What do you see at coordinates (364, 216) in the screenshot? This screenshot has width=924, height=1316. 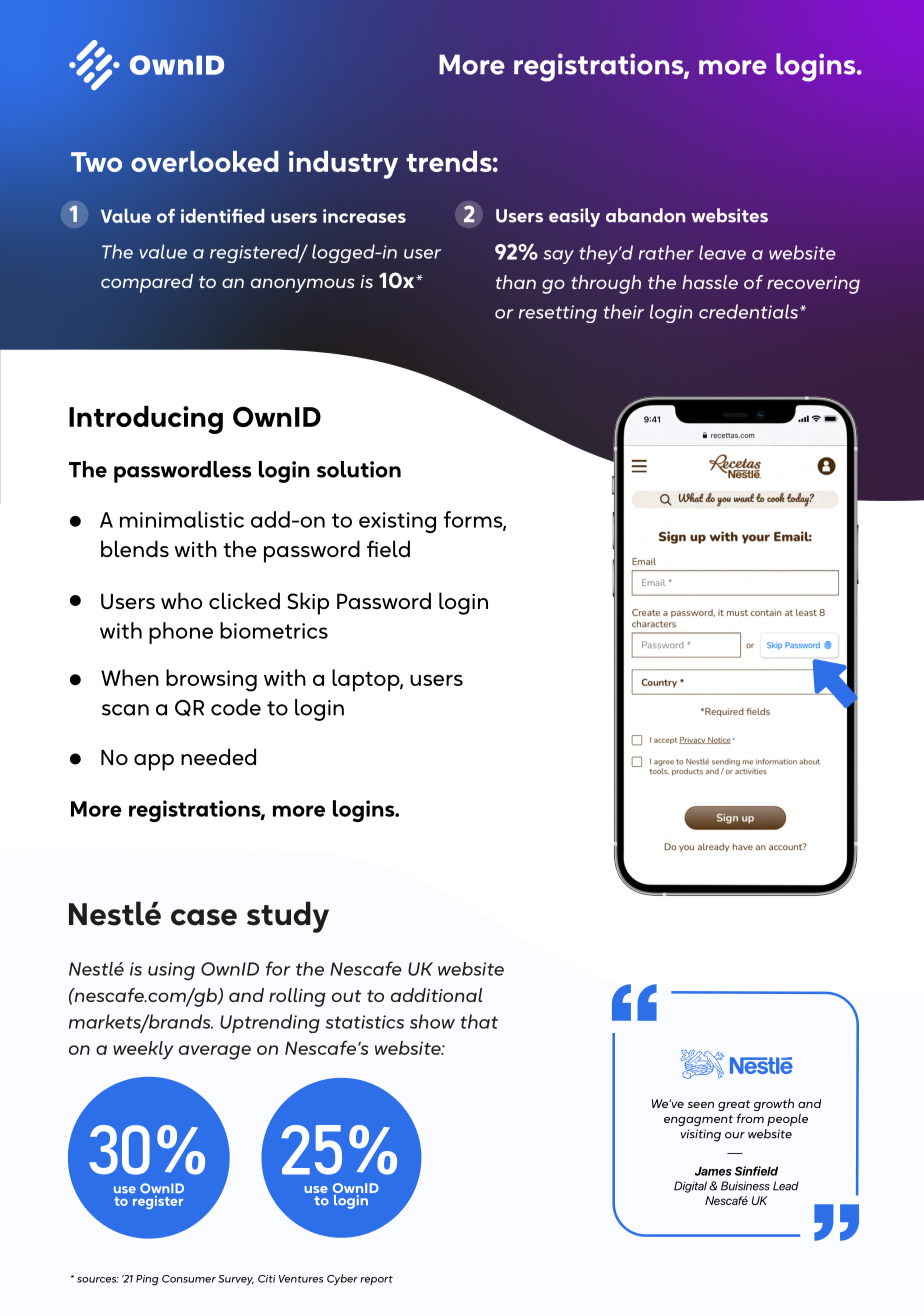 I see `increases` at bounding box center [364, 216].
